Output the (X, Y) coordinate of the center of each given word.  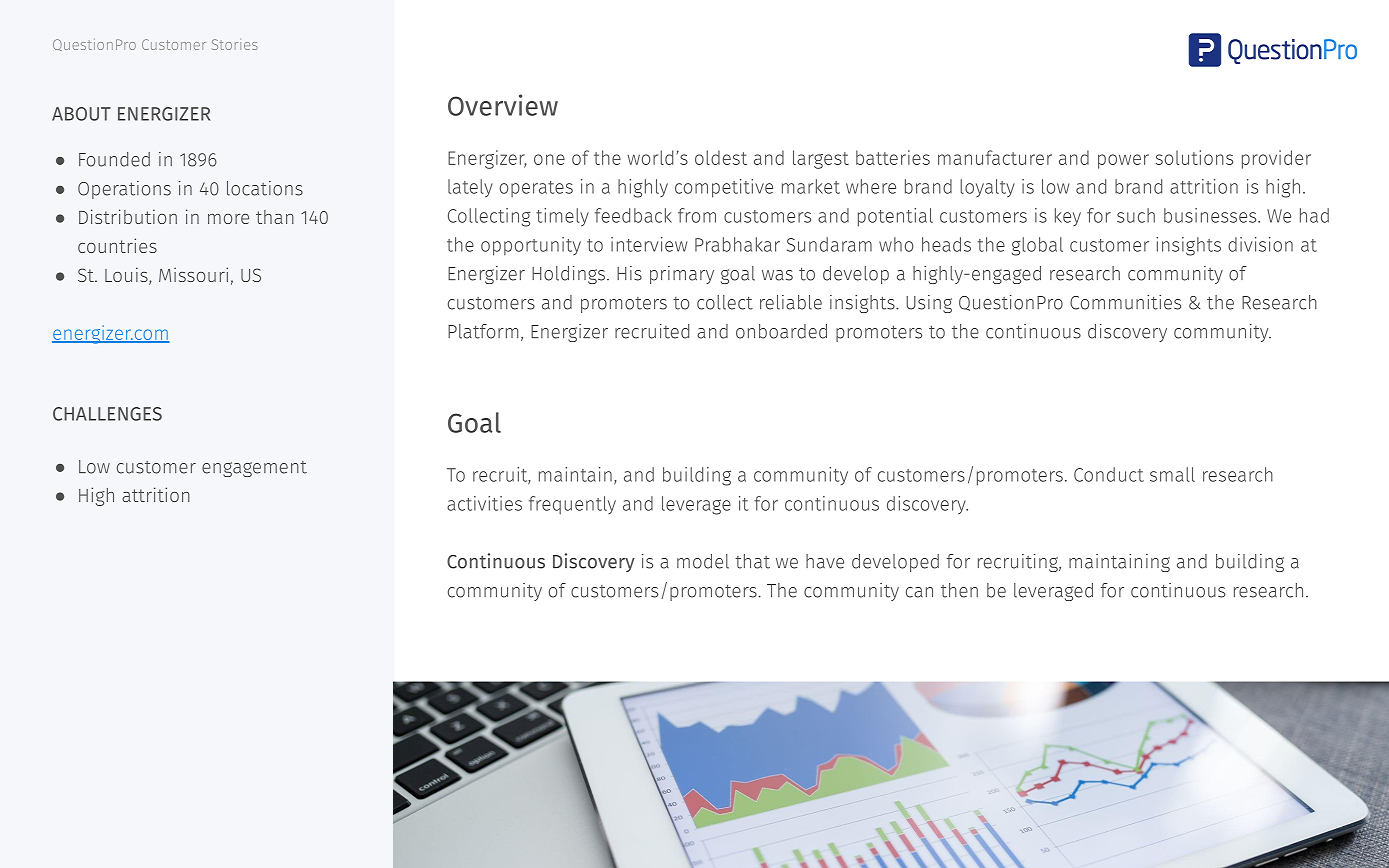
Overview (503, 105)
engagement (254, 469)
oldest (721, 157)
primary (682, 275)
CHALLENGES (107, 414)
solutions (1194, 157)
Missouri (193, 274)
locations (265, 188)
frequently (572, 505)
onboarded (781, 331)
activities (484, 503)
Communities (1125, 302)
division (1260, 244)
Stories (235, 44)
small (1172, 474)
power (1123, 161)
